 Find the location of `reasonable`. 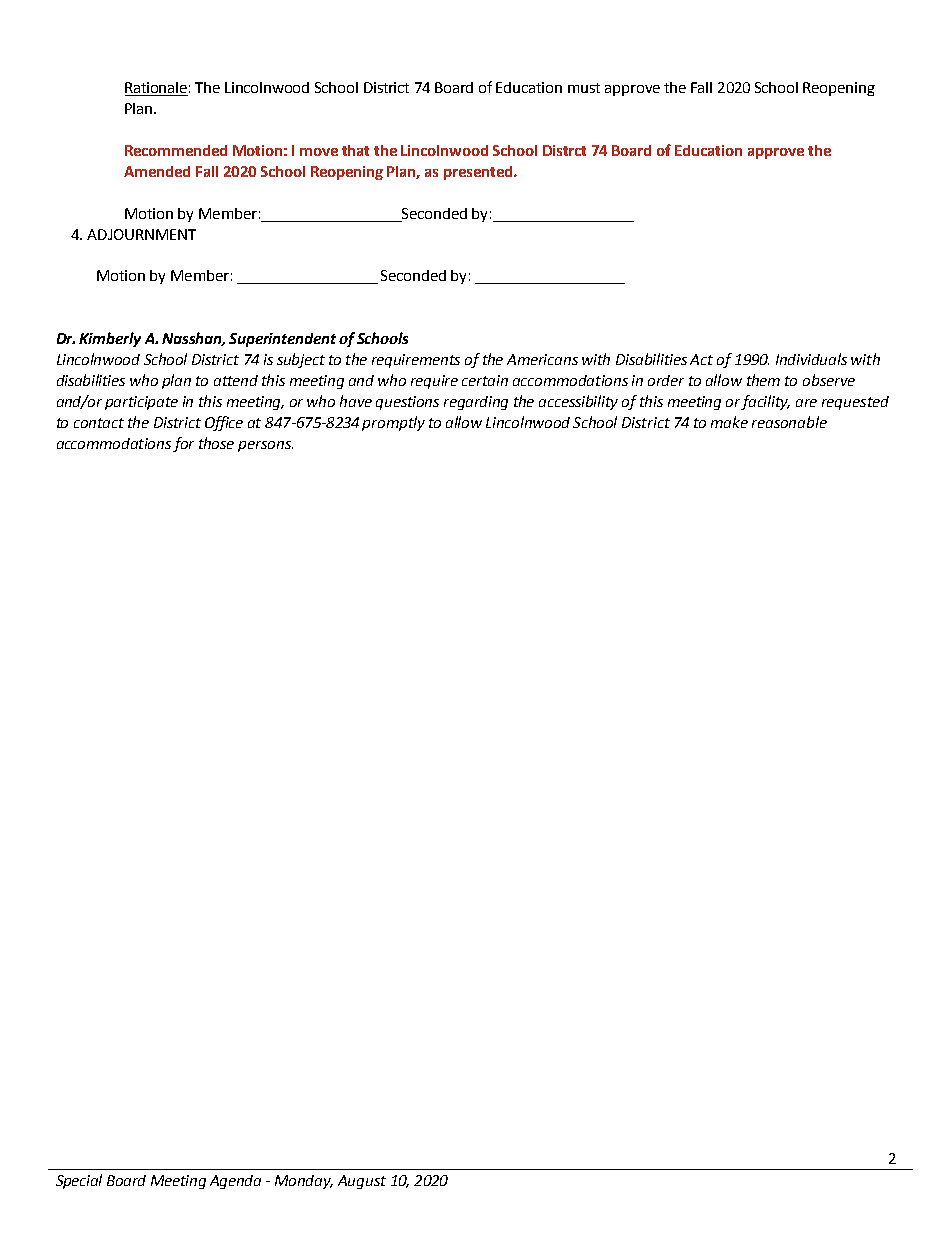

reasonable is located at coordinates (789, 422).
